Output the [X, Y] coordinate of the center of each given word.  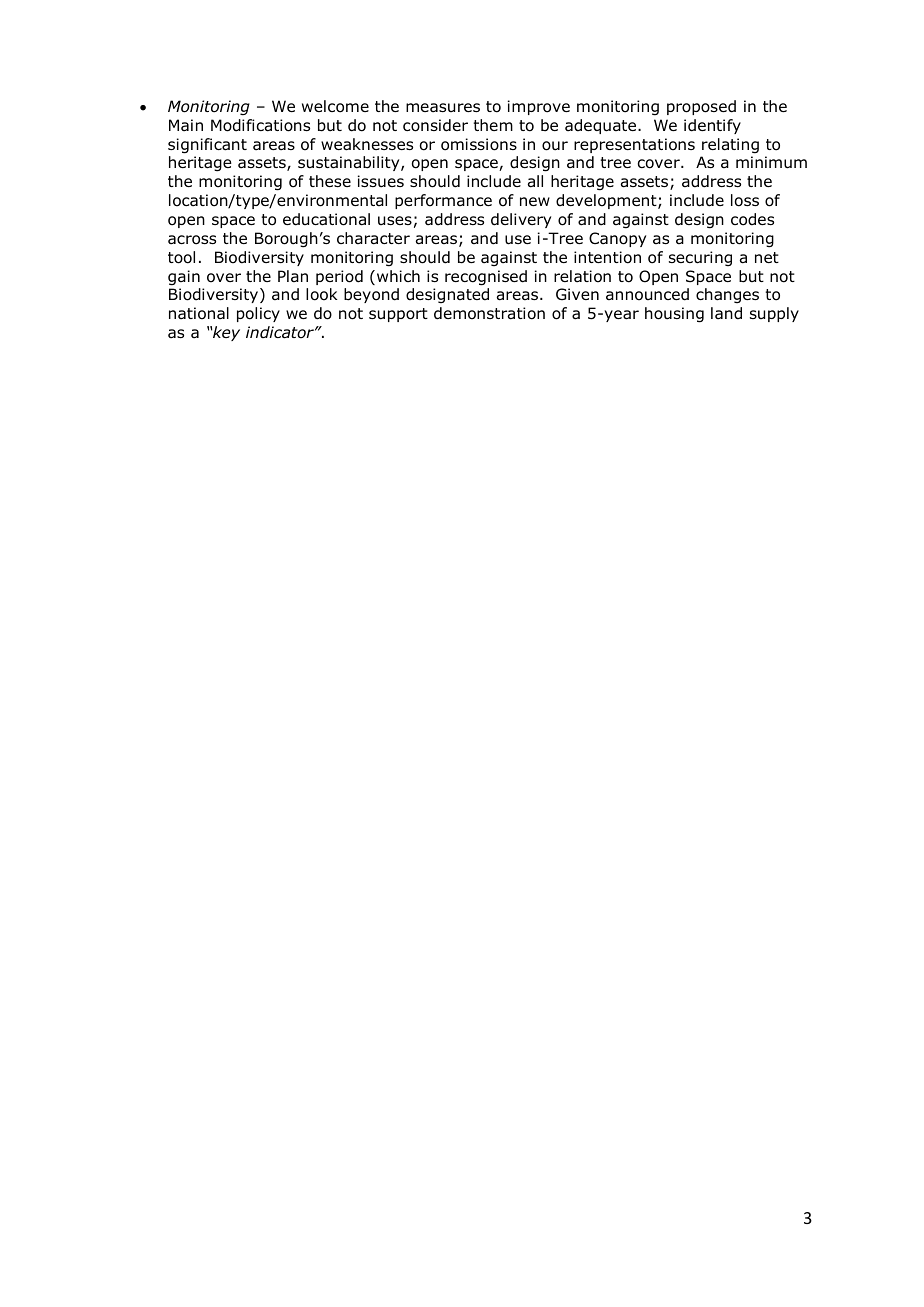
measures [443, 108]
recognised [486, 278]
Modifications [260, 125]
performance [443, 201]
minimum [771, 162]
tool [181, 257]
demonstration [489, 313]
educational [326, 219]
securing [700, 258]
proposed [701, 107]
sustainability [350, 163]
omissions [479, 144]
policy [258, 314]
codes [752, 219]
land [726, 313]
